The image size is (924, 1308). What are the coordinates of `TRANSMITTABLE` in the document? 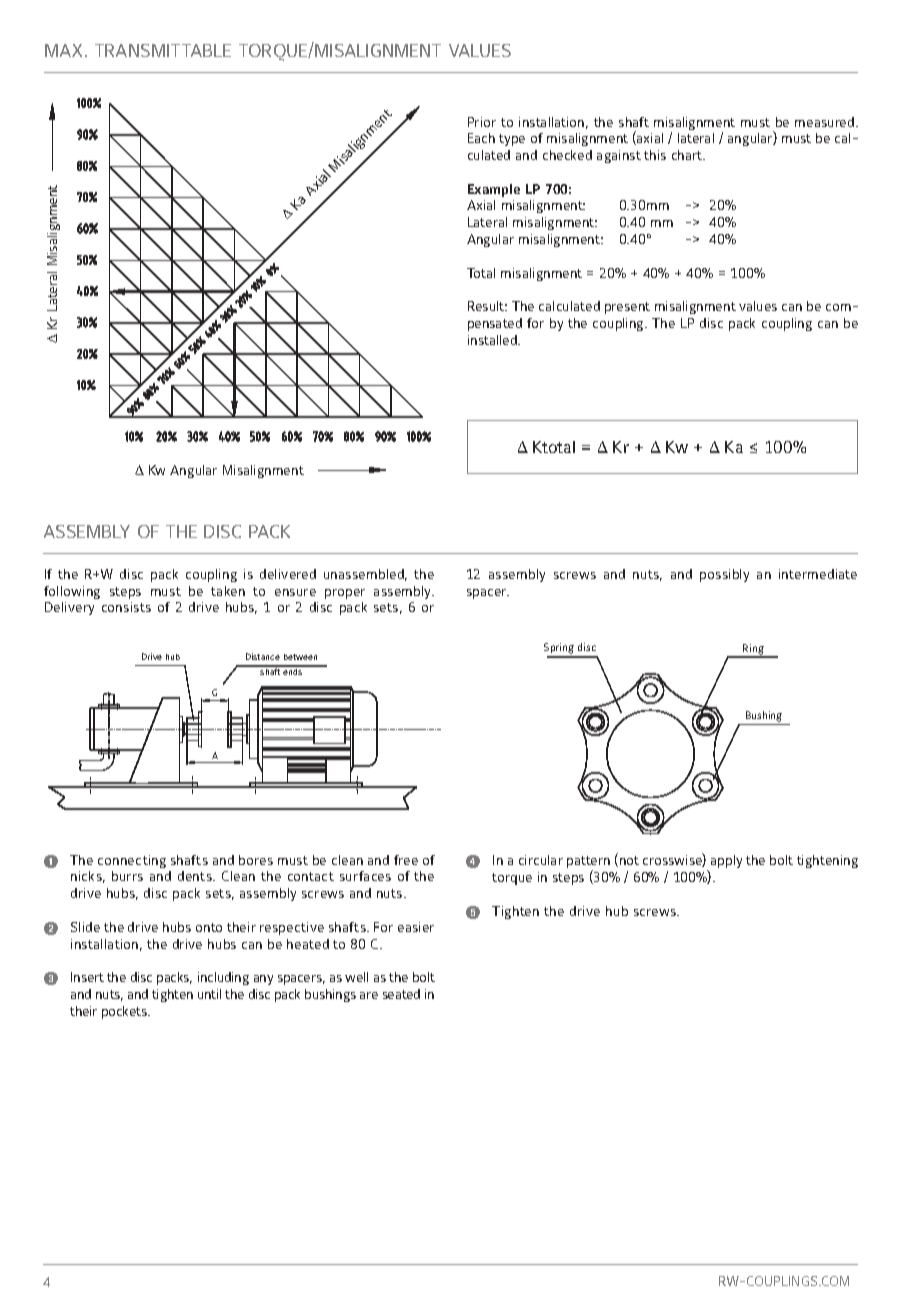 It's located at (163, 50).
